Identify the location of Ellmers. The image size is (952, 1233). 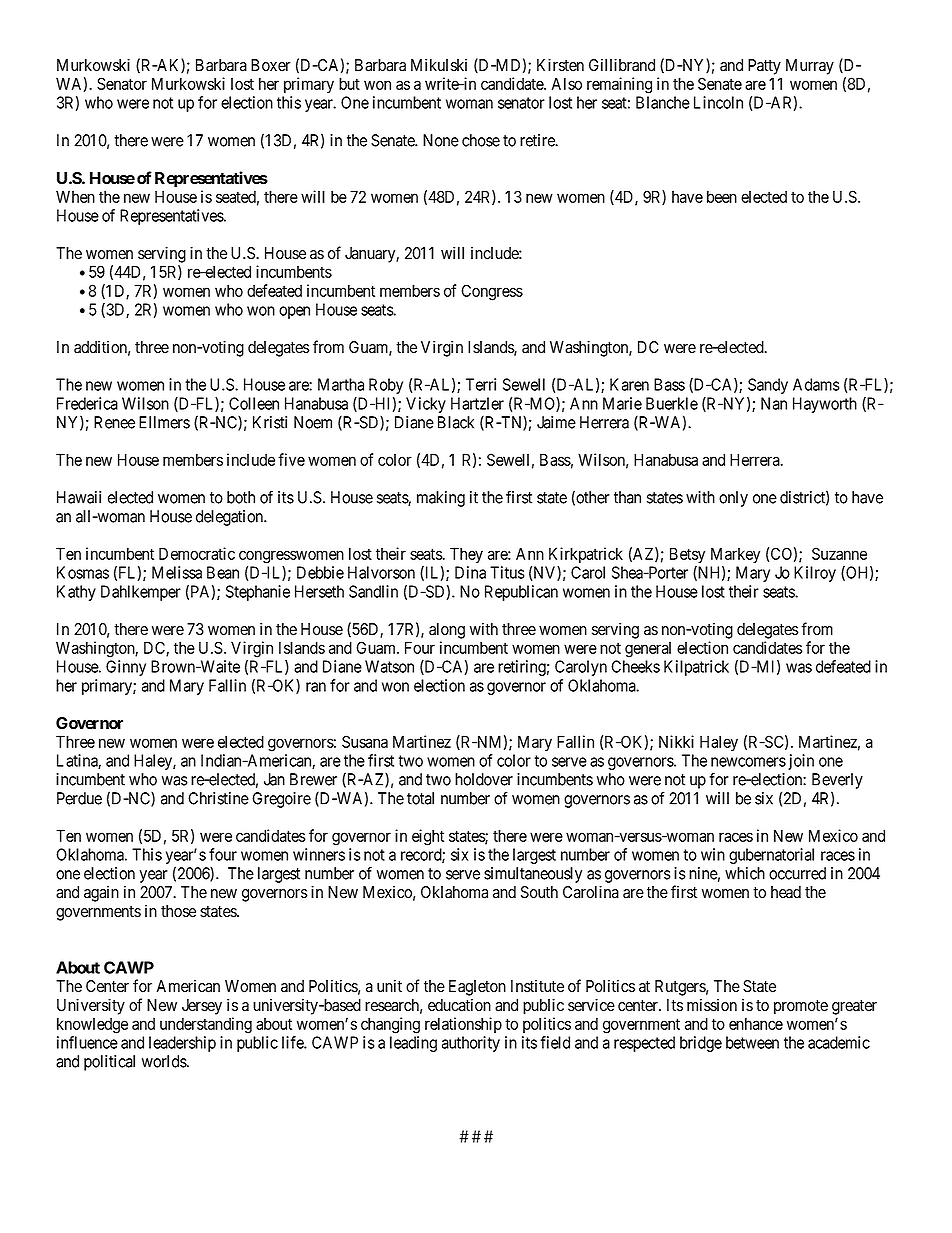
(164, 422).
